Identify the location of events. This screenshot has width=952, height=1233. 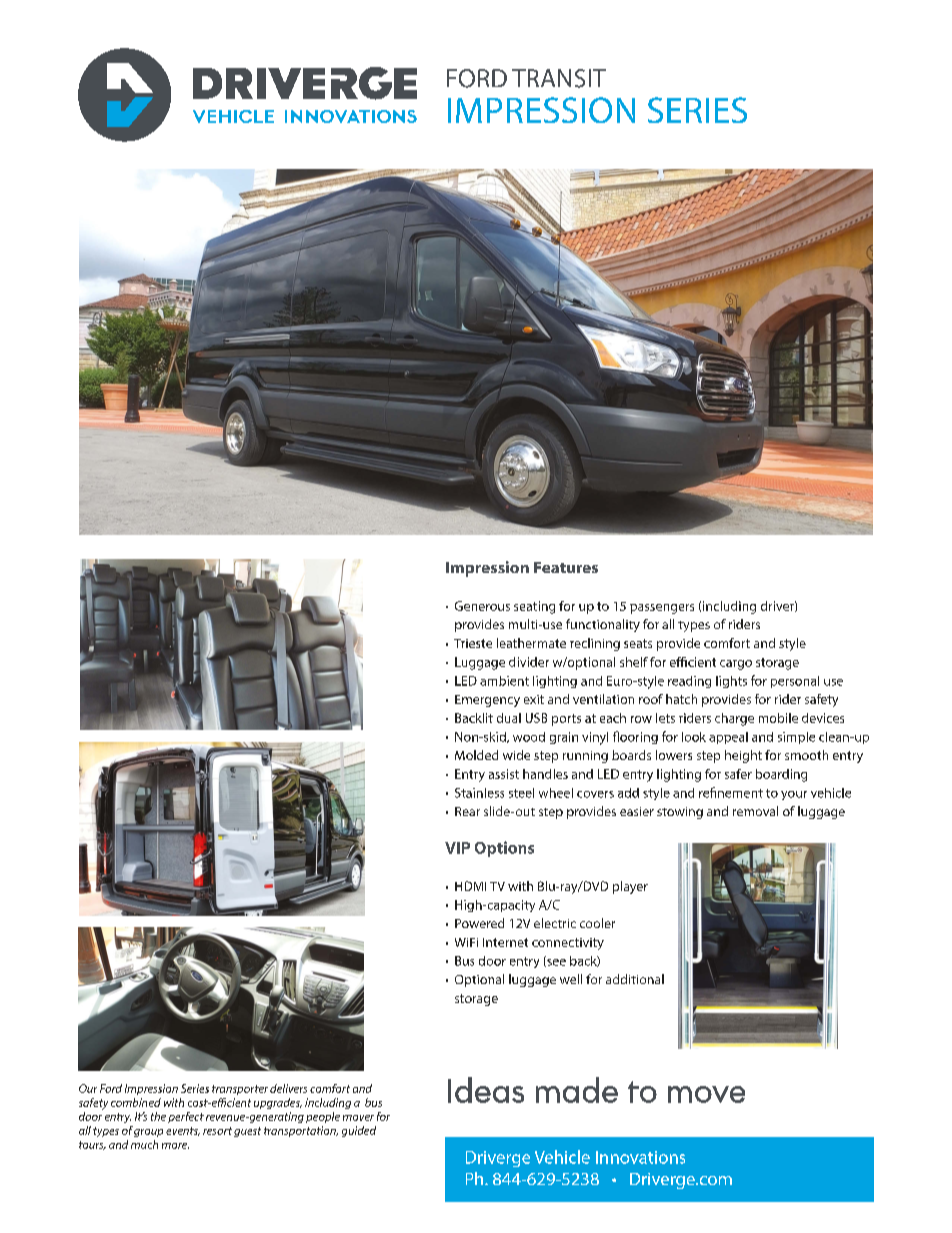
(183, 1131).
